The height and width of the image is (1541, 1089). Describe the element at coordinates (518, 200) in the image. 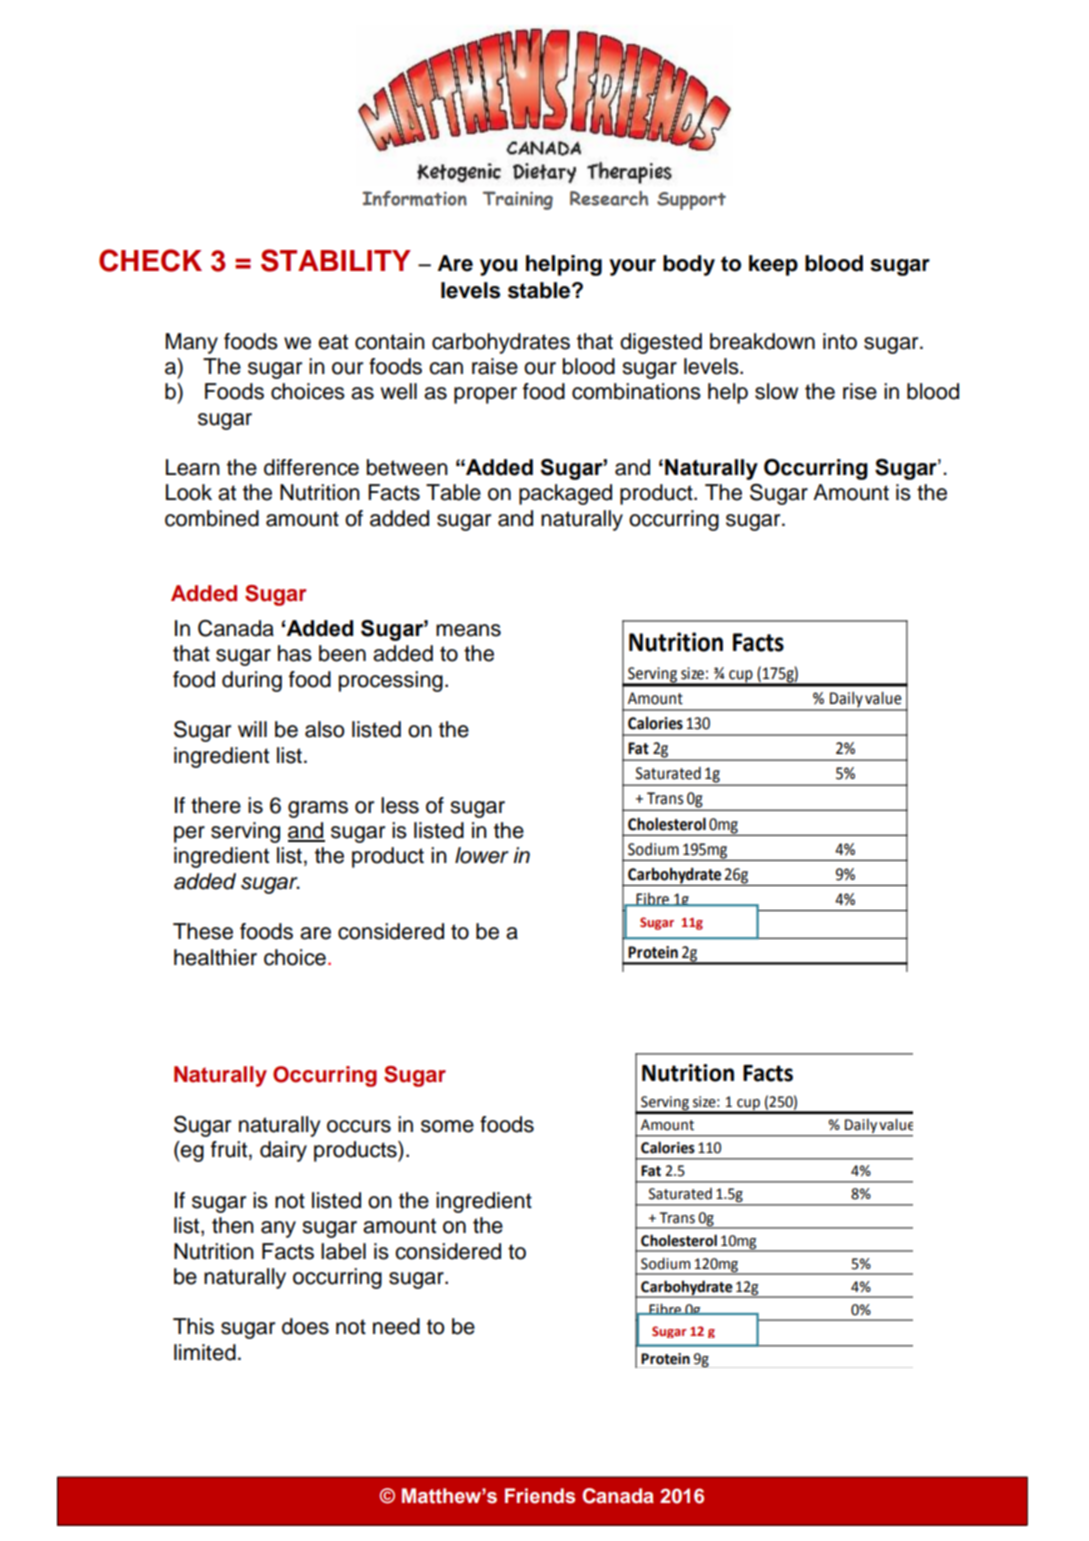

I see `Training` at that location.
